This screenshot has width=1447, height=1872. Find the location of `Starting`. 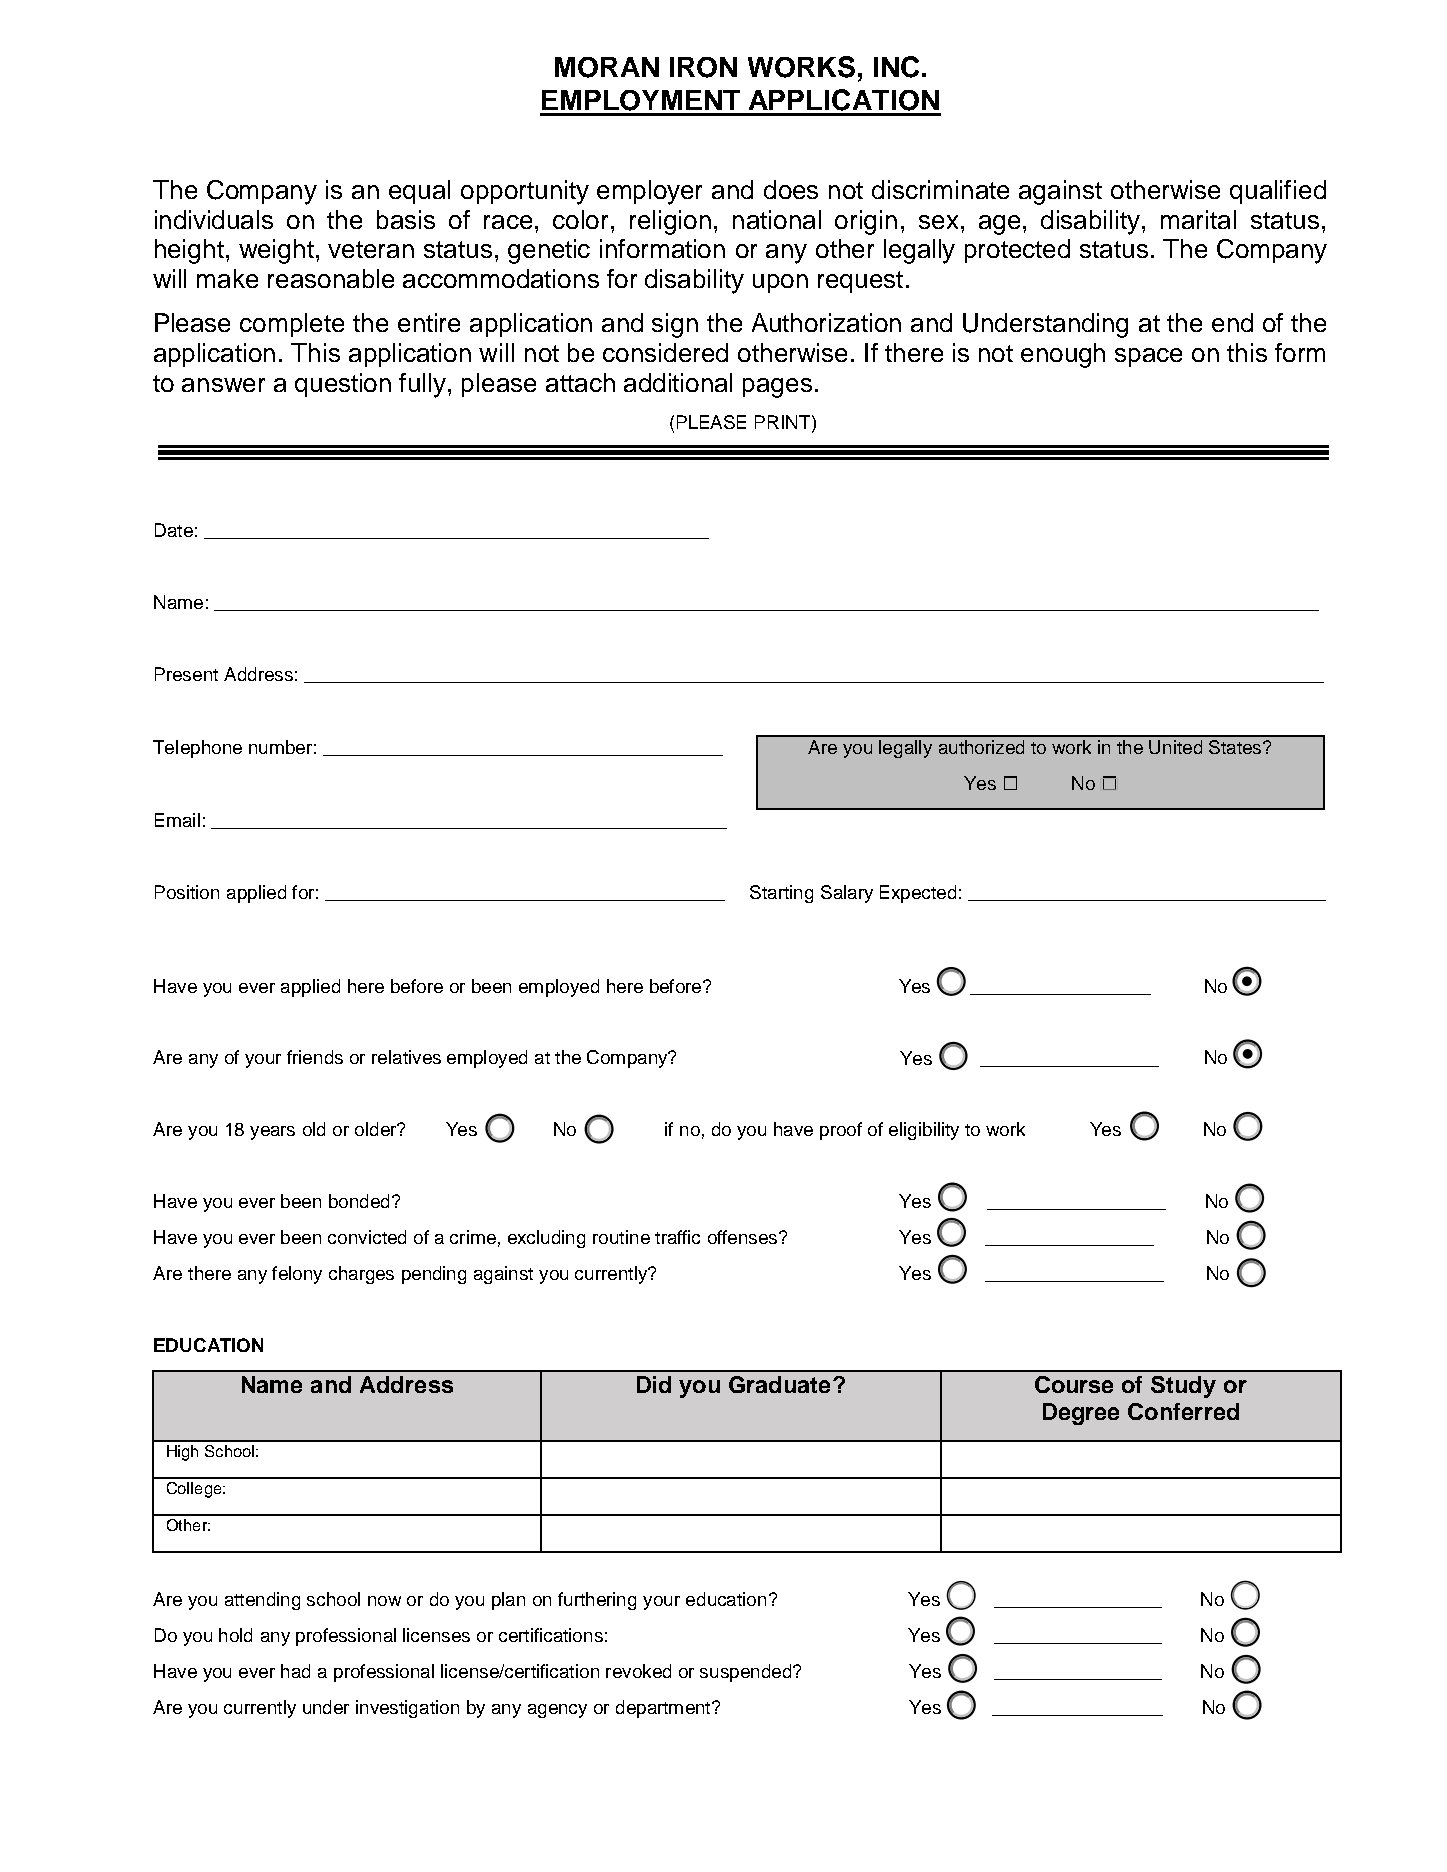

Starting is located at coordinates (781, 894).
